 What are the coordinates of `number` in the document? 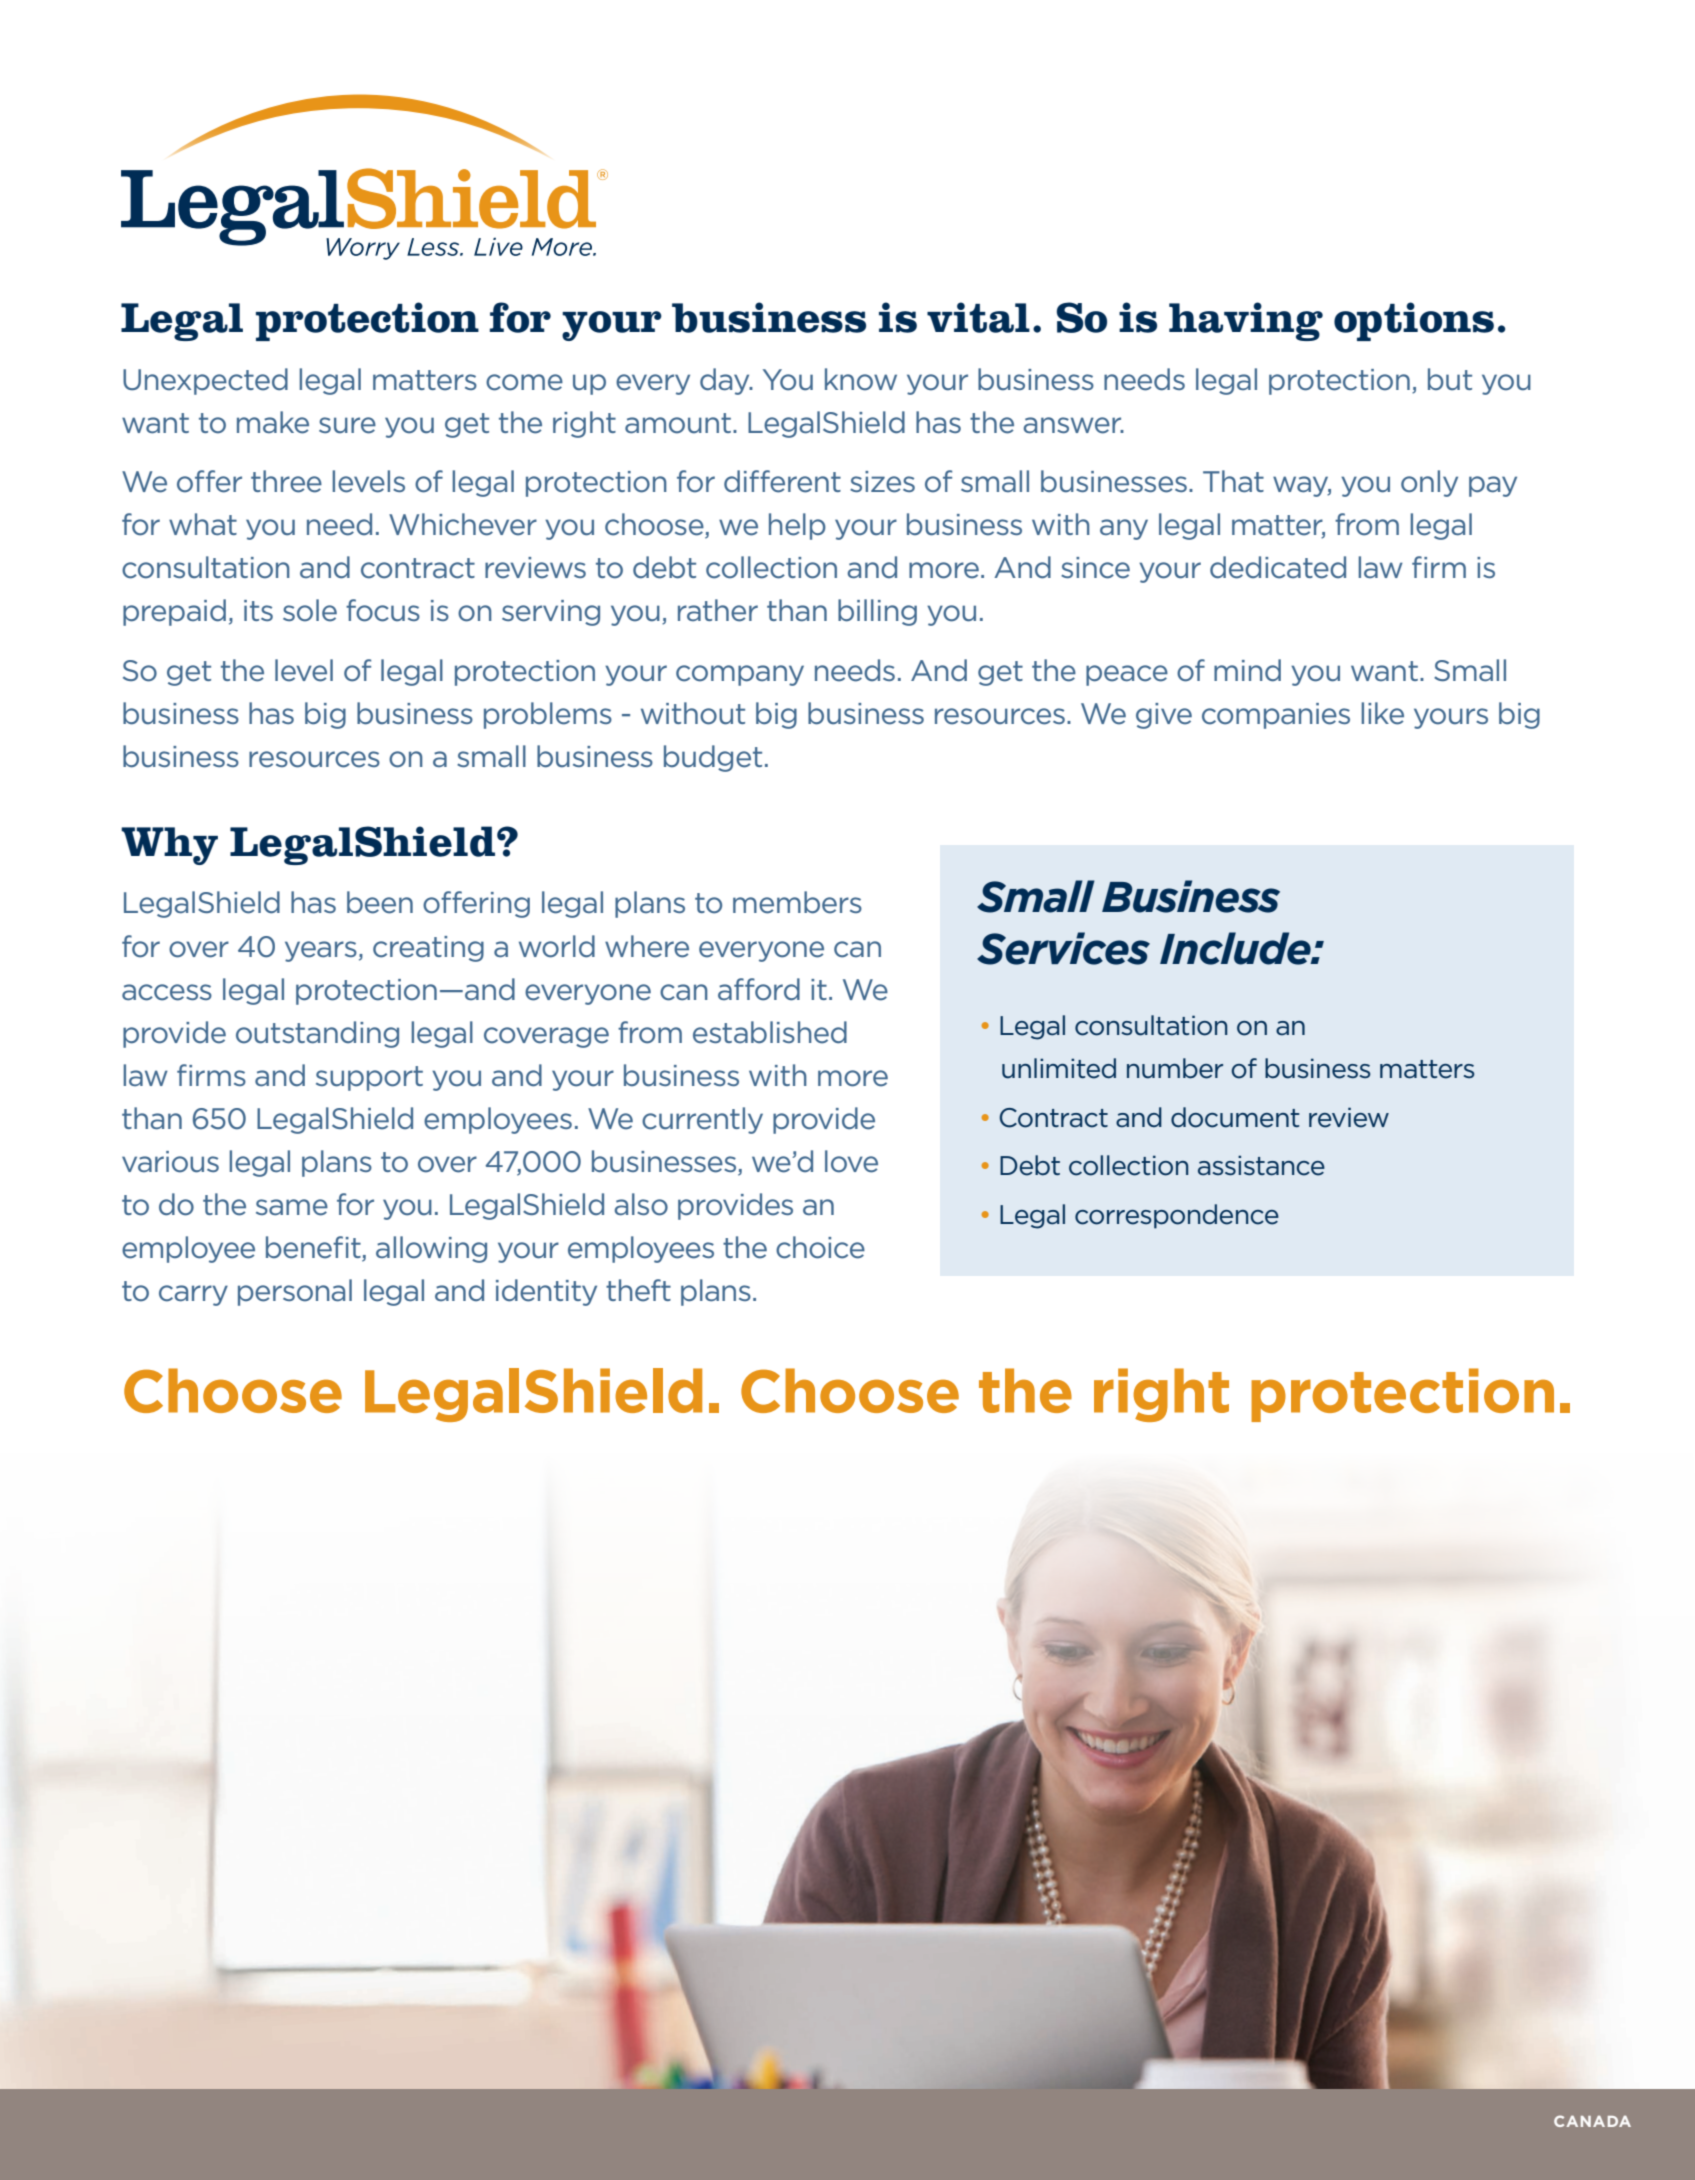 It's located at (1175, 1068).
